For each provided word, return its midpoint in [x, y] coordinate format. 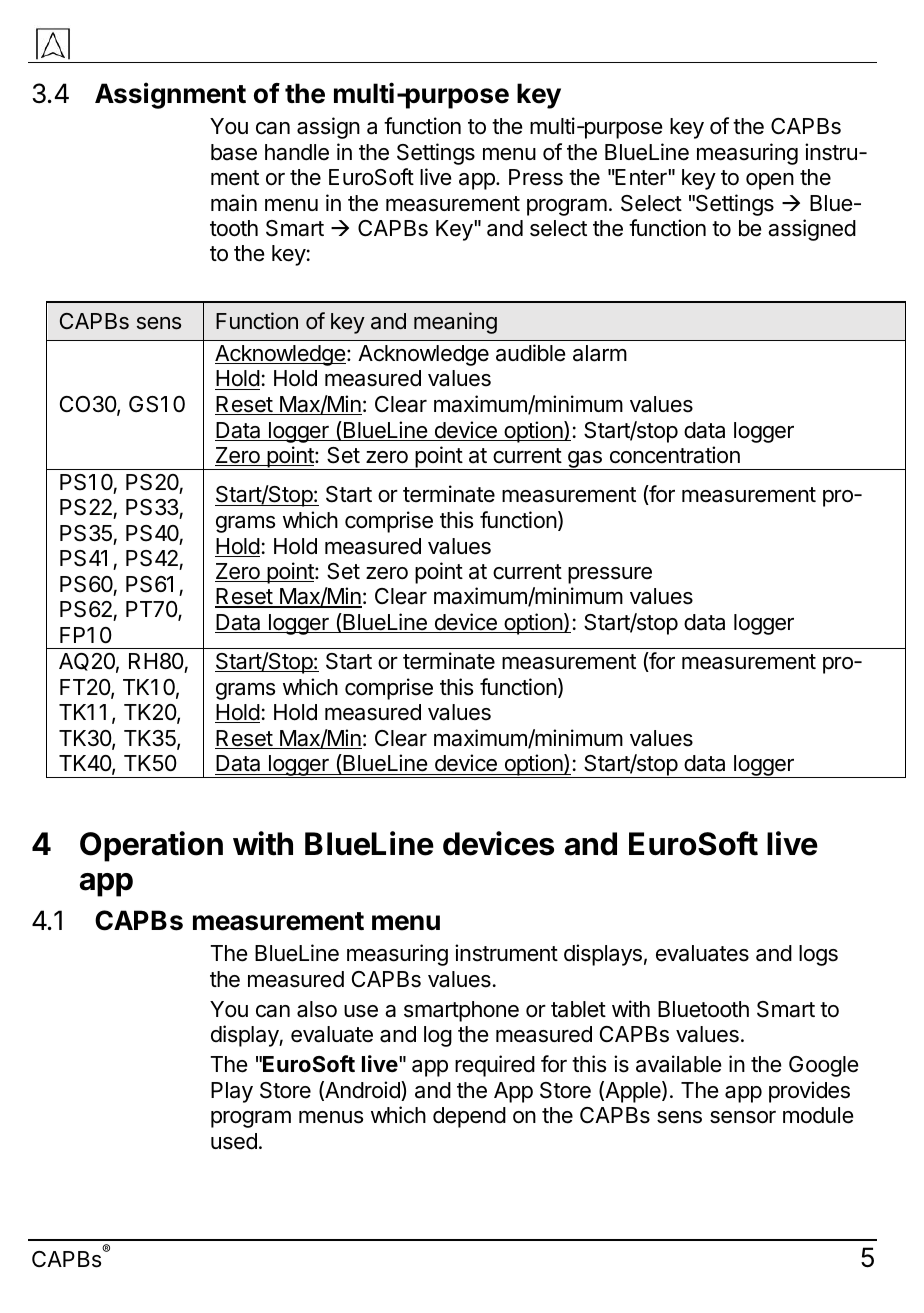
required [495, 1066]
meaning [455, 323]
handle [297, 152]
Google [823, 1066]
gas [585, 460]
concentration [675, 455]
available [678, 1064]
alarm [600, 353]
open [770, 181]
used [234, 1141]
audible [530, 353]
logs [818, 955]
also [317, 1009]
